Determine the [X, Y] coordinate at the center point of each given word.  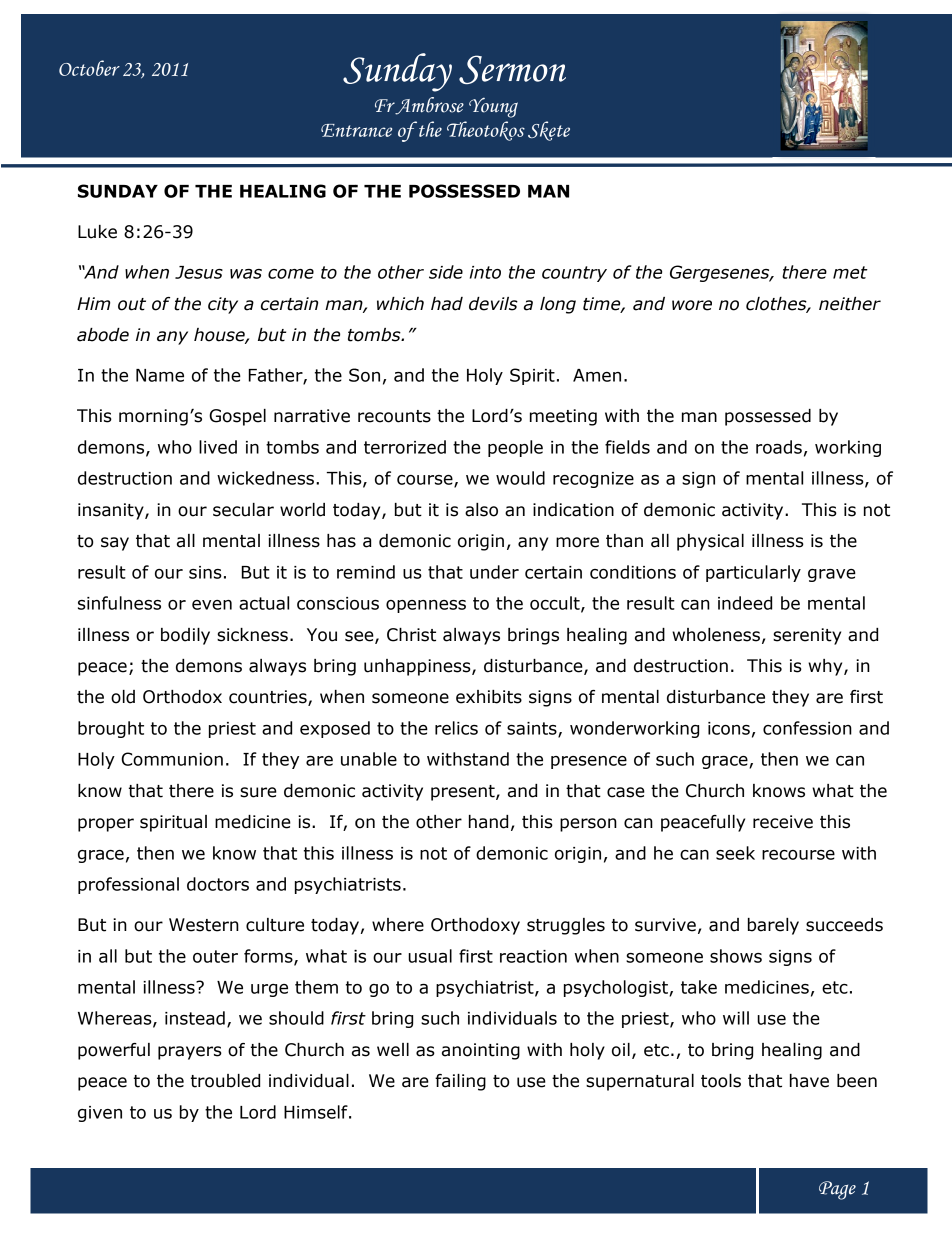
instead [195, 1018]
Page [837, 1190]
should [296, 1018]
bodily [185, 636]
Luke [97, 232]
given [100, 1114]
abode [103, 335]
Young [493, 107]
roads [779, 447]
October [89, 68]
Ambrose [428, 106]
